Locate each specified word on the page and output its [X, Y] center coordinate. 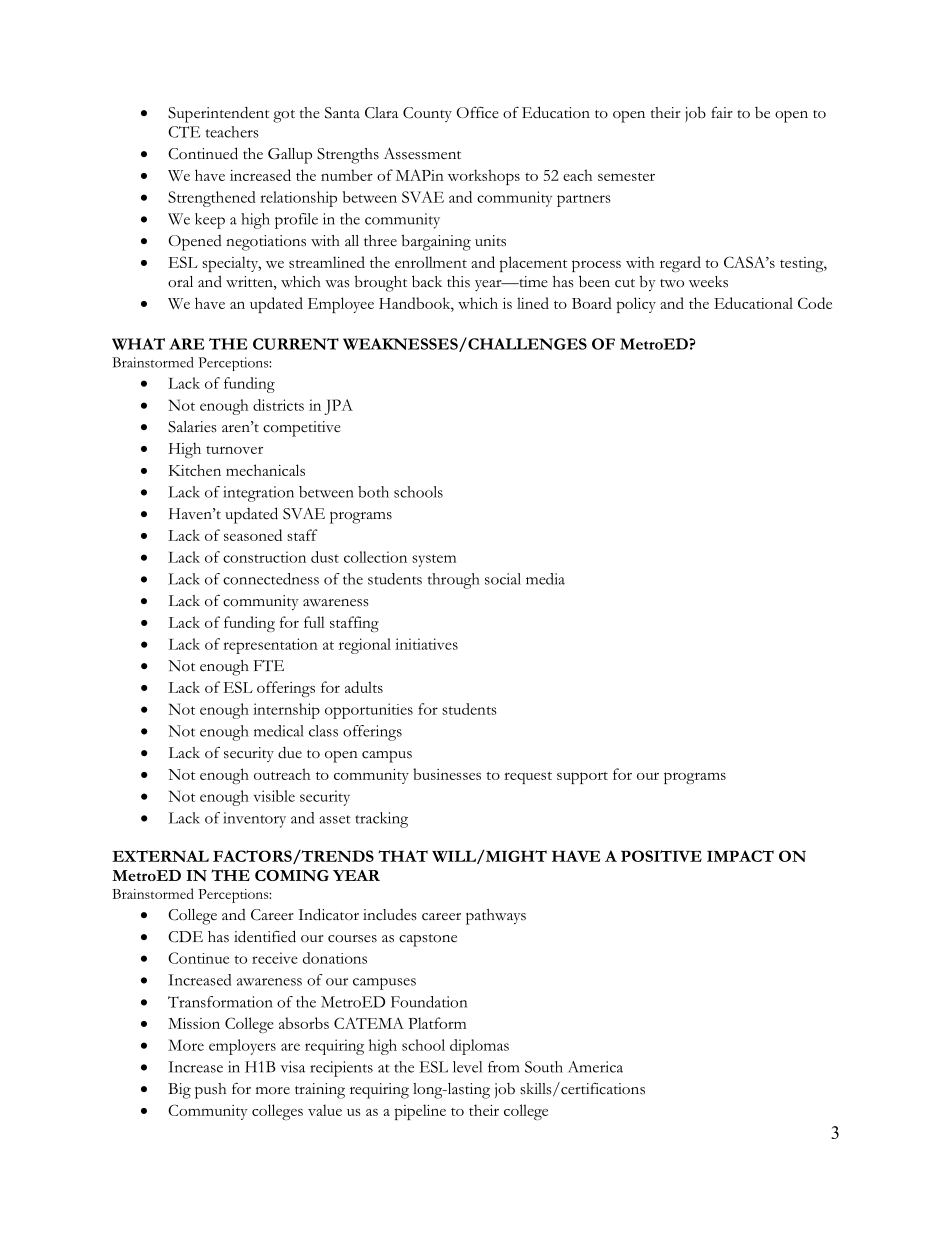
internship [286, 711]
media [545, 579]
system [434, 560]
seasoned [253, 535]
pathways [496, 917]
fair [722, 112]
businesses [447, 774]
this [458, 282]
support [582, 777]
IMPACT [740, 856]
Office [478, 112]
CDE [185, 937]
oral [180, 282]
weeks [708, 282]
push [210, 1091]
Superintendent [218, 114]
